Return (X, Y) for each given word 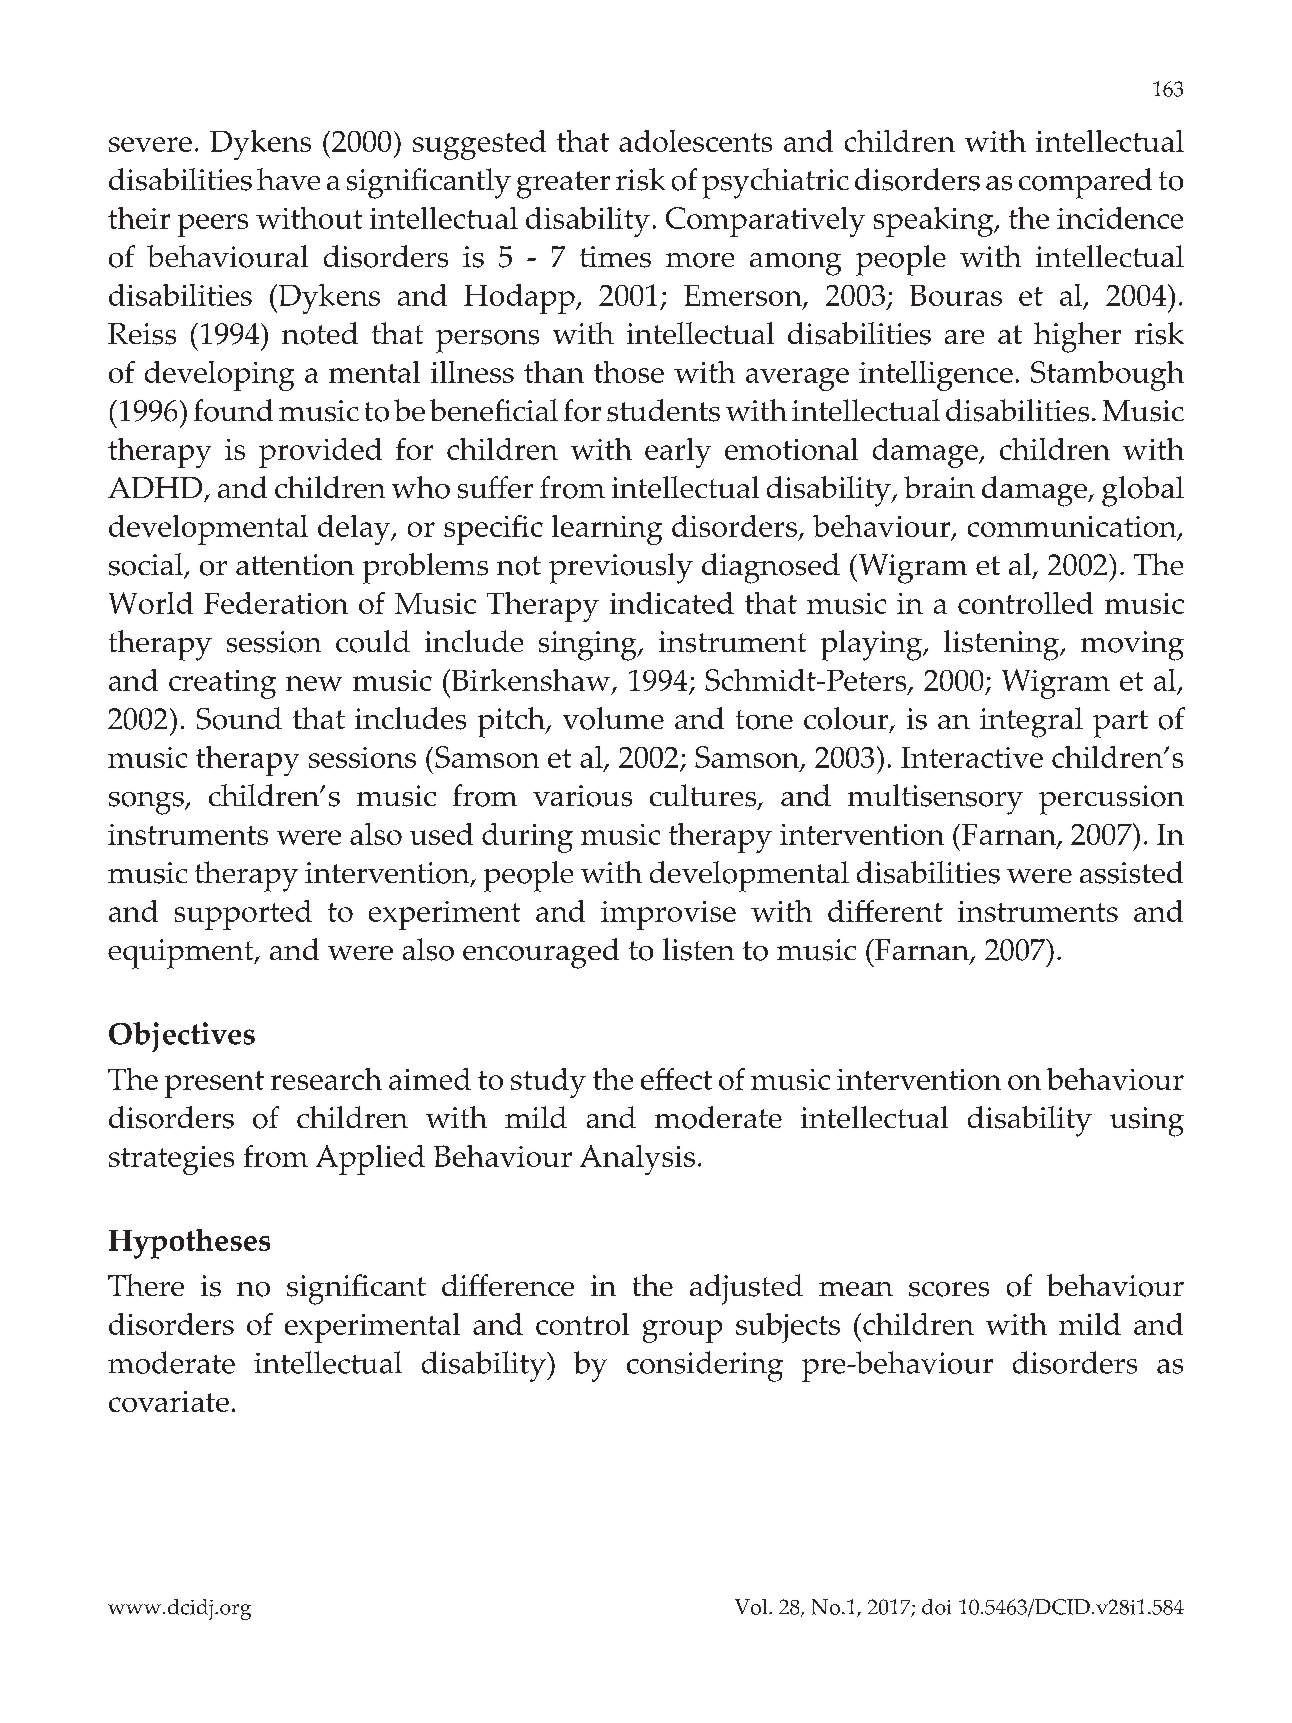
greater (563, 185)
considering (705, 1366)
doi (936, 1607)
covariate (169, 1401)
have (288, 179)
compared (1085, 183)
